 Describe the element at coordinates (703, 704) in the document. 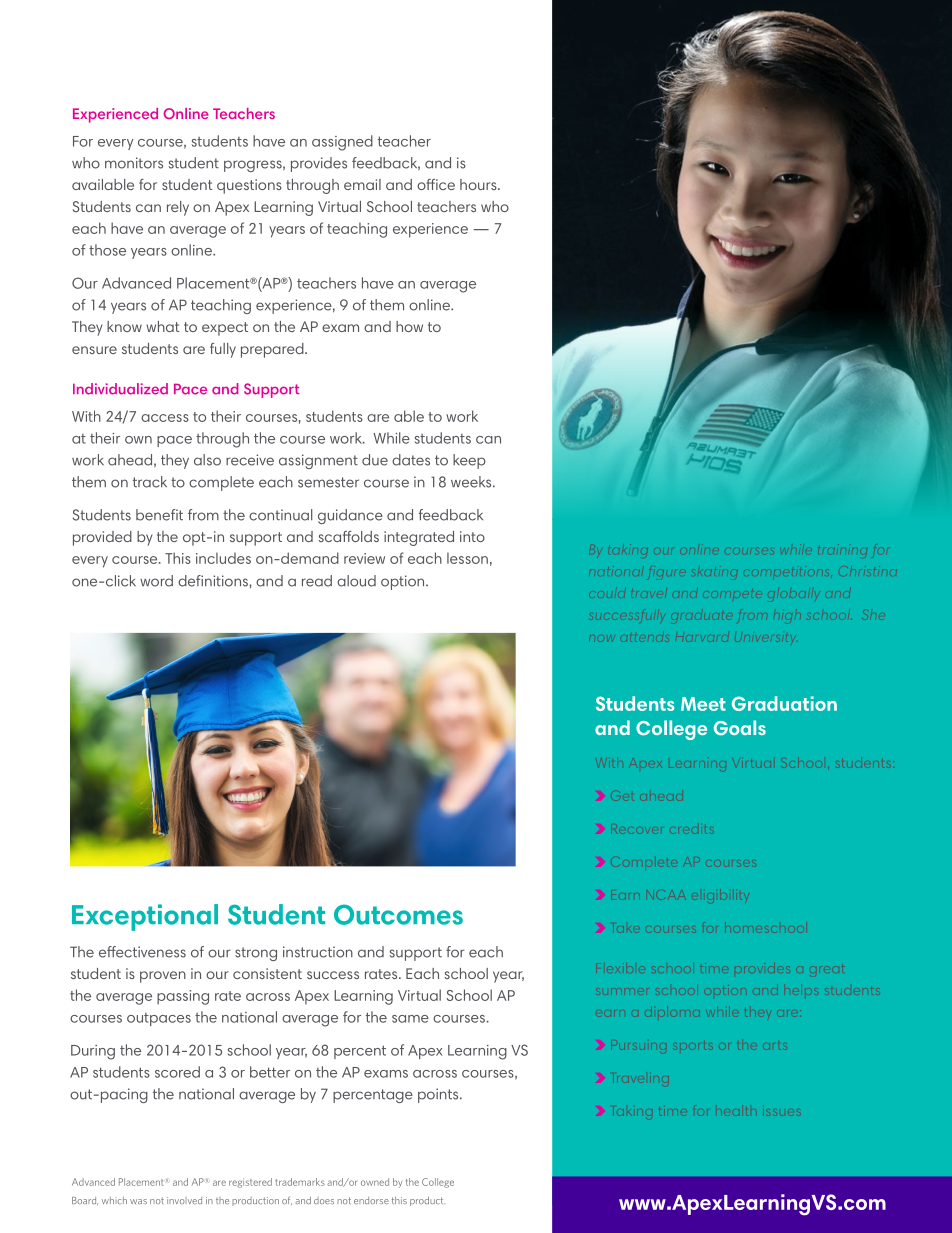

I see `Meet` at that location.
